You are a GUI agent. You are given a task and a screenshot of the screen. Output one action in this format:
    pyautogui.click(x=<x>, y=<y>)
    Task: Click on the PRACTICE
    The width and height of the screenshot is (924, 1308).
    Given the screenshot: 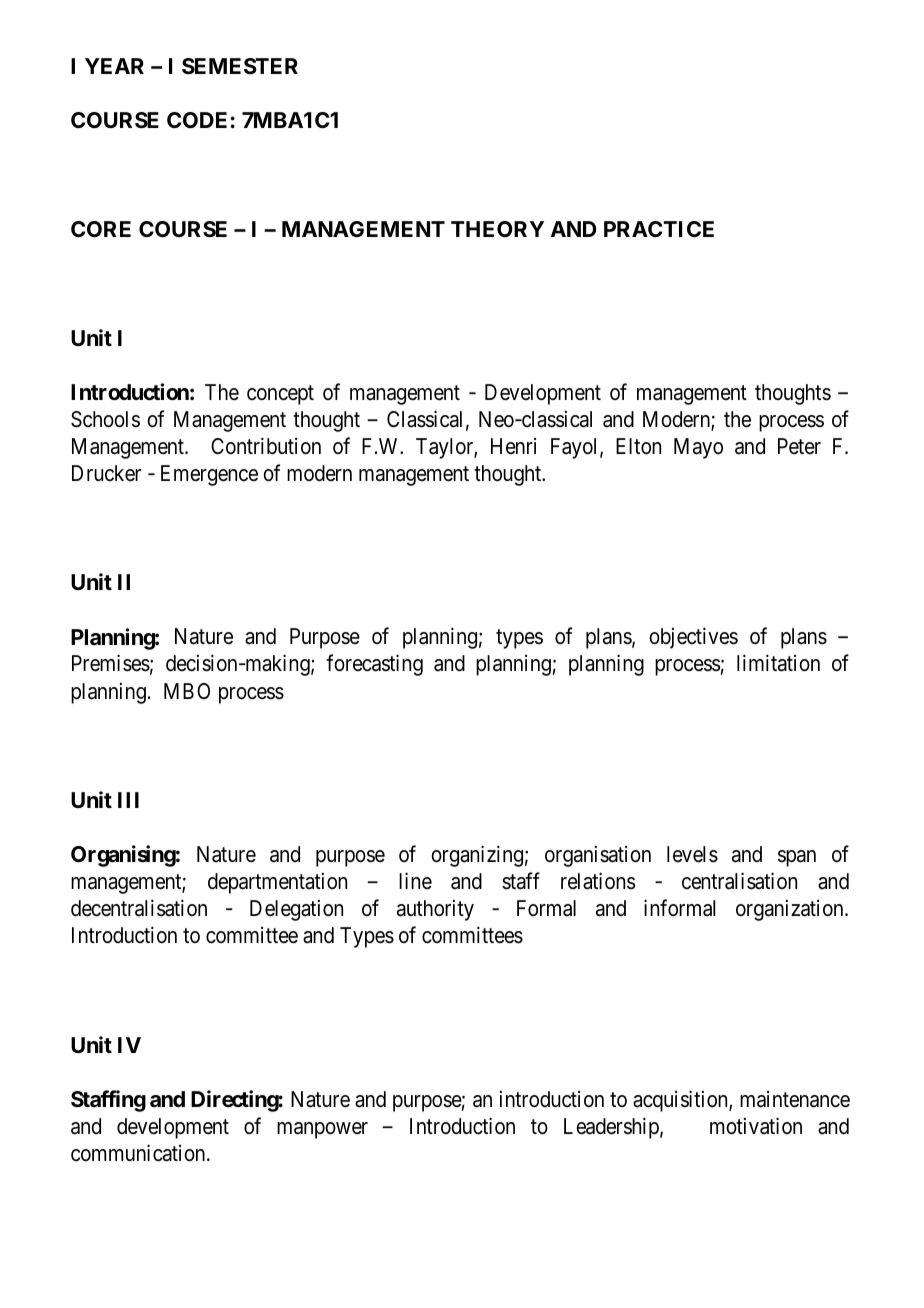 What is the action you would take?
    pyautogui.click(x=659, y=229)
